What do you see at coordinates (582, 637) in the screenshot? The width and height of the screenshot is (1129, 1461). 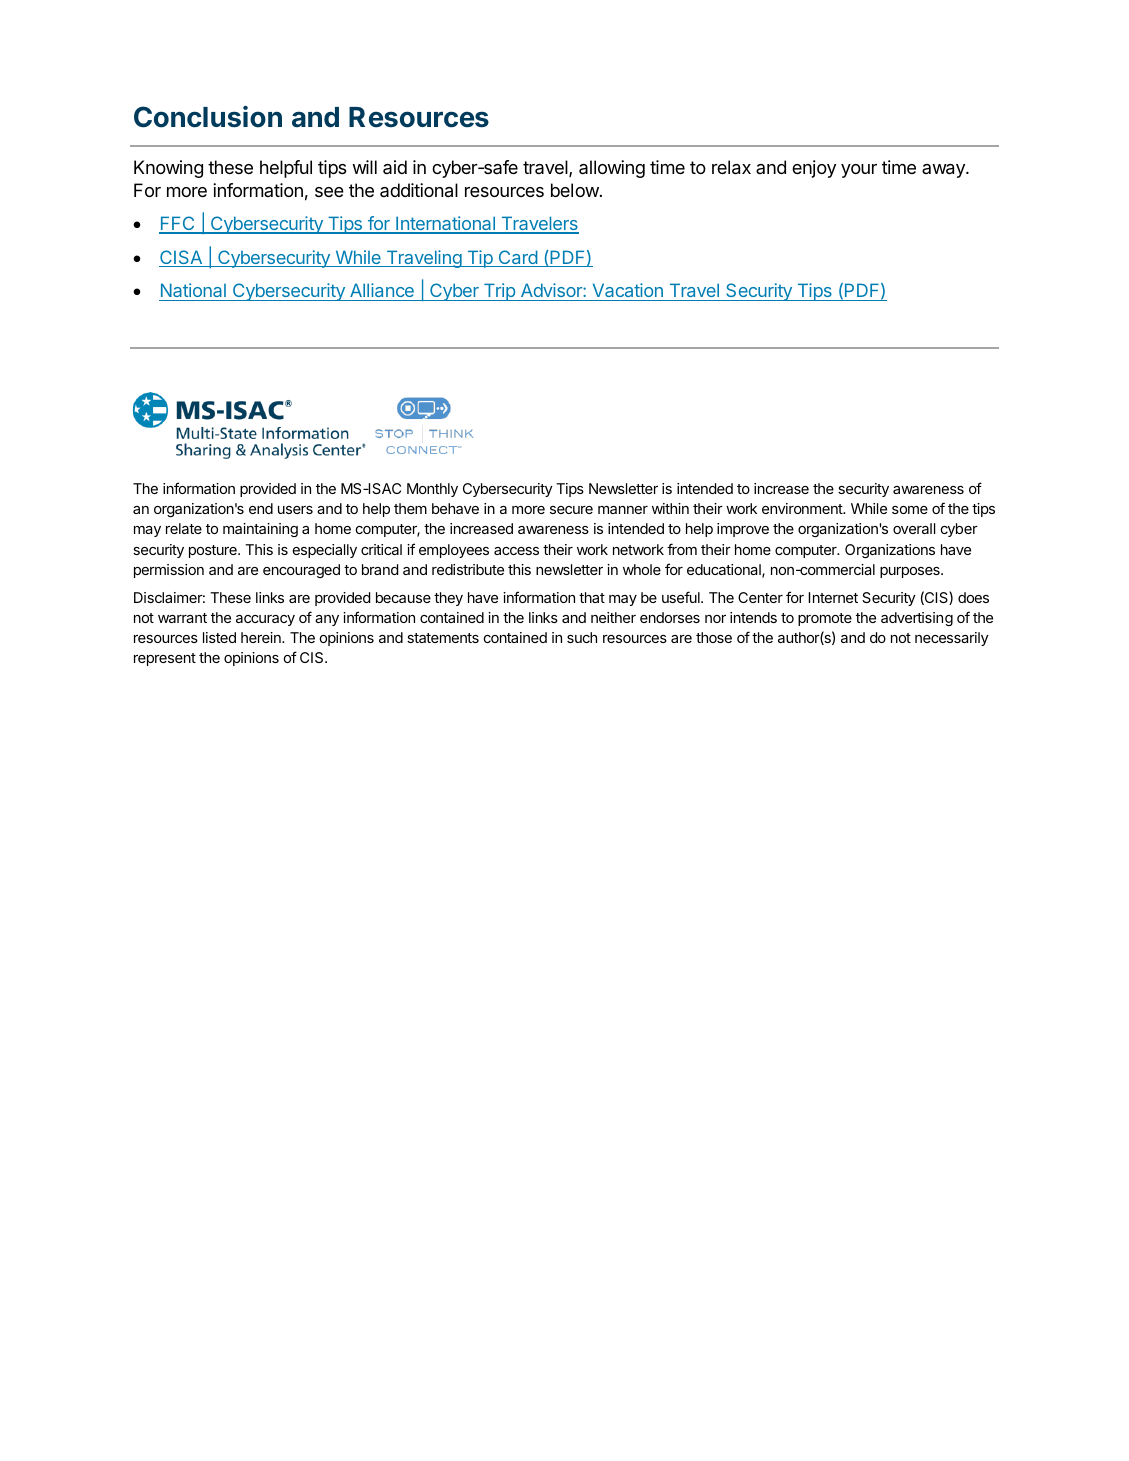 I see `such` at bounding box center [582, 637].
